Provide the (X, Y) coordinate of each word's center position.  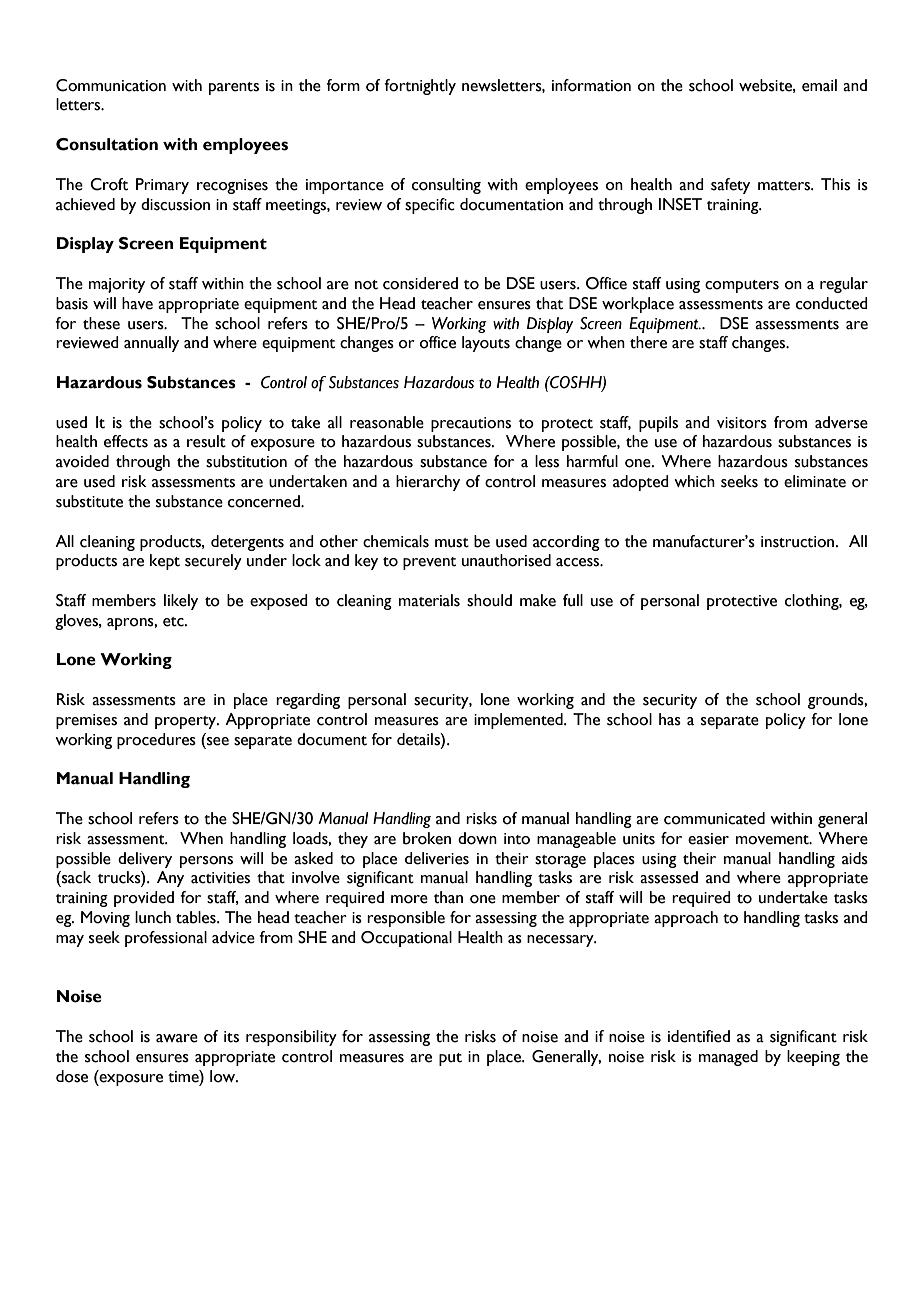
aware (177, 1038)
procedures (156, 741)
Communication (111, 85)
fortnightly (420, 87)
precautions (471, 424)
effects (126, 441)
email (819, 85)
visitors (742, 423)
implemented (519, 721)
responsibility (291, 1038)
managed (728, 1058)
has (670, 719)
